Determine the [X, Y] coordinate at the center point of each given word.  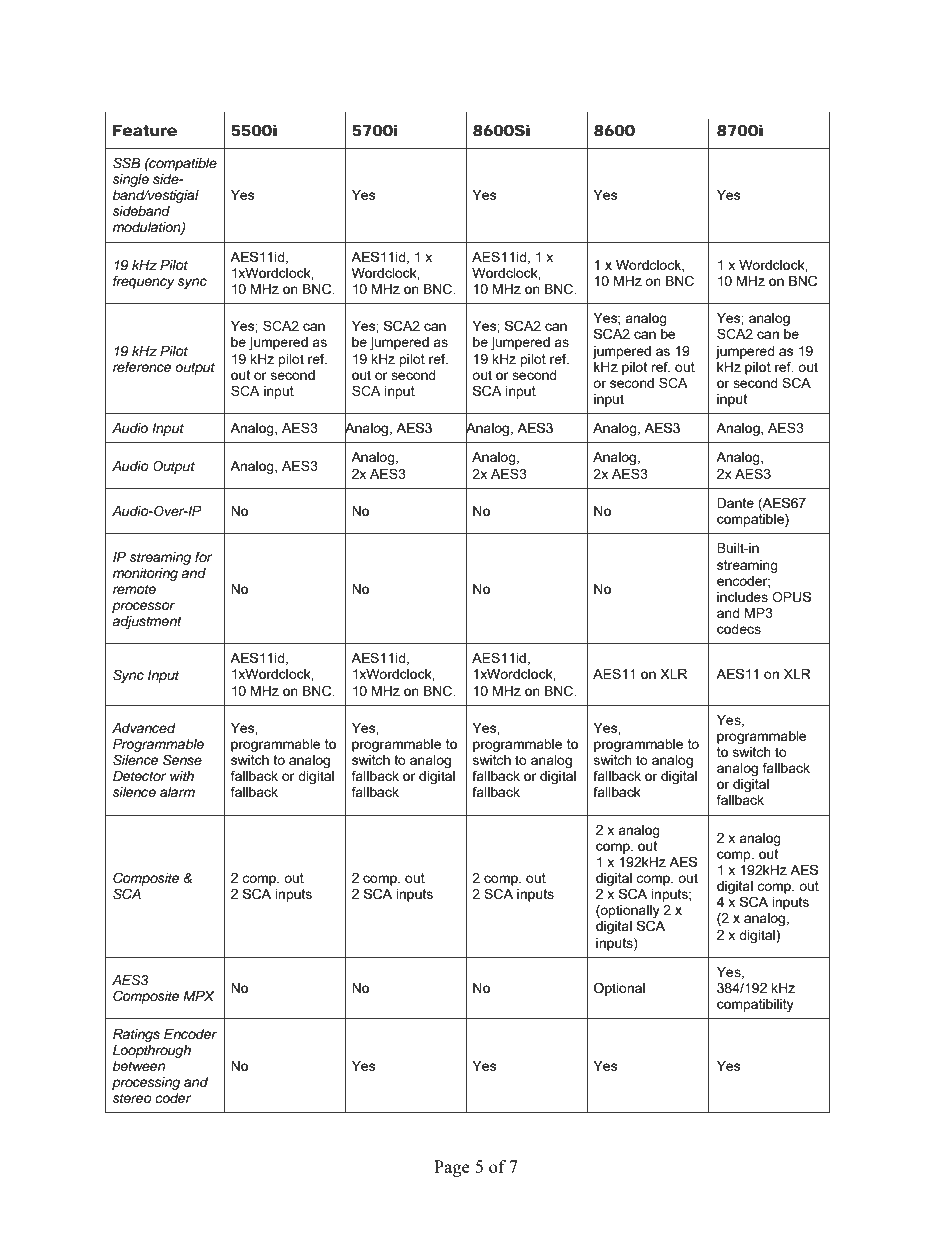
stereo [132, 1098]
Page [452, 1168]
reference [142, 367]
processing [146, 1083]
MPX [199, 996]
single [131, 182]
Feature [145, 130]
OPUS [791, 597]
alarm [177, 792]
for [203, 557]
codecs [739, 629]
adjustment [147, 622]
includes [742, 597]
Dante [735, 503]
